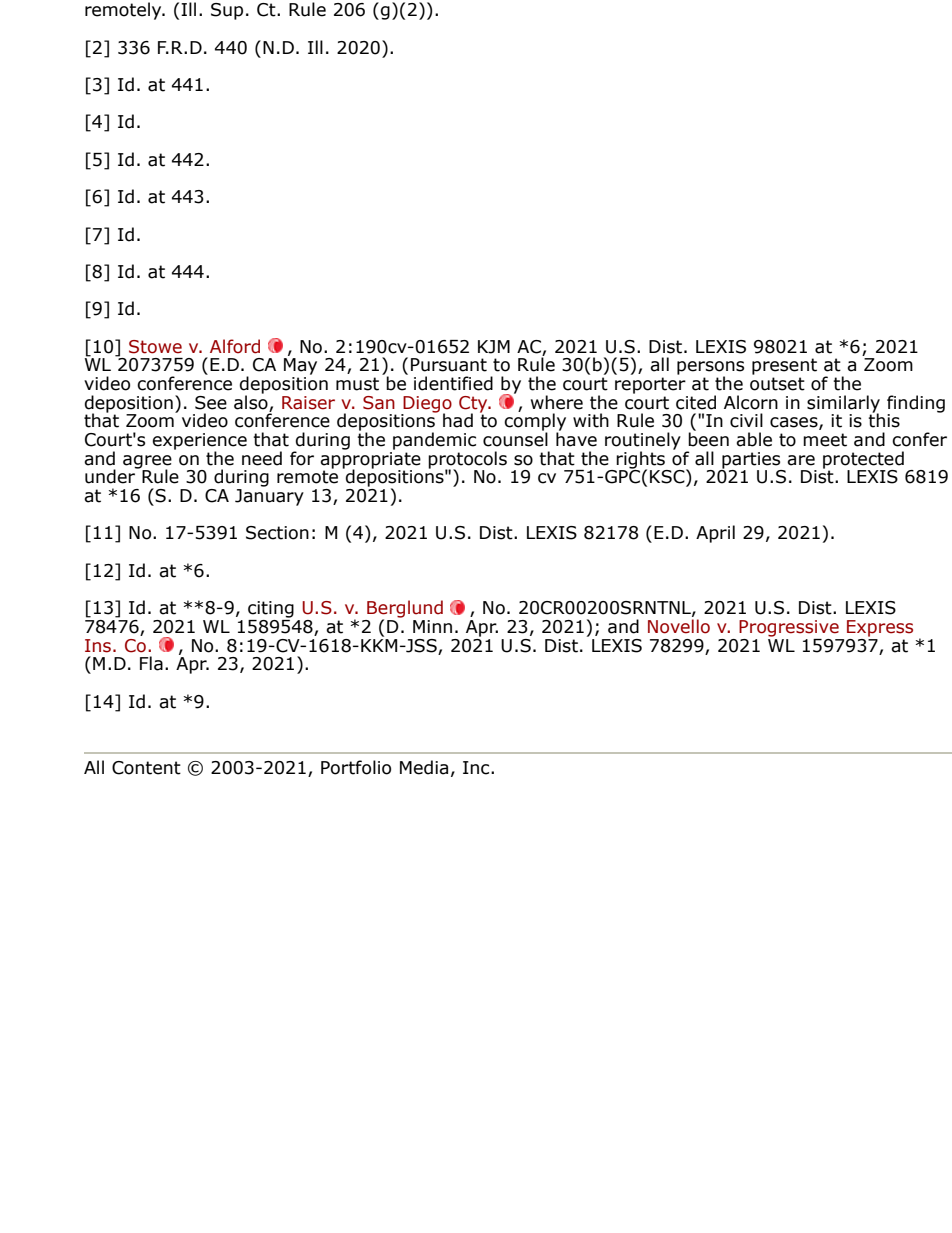 This screenshot has height=1233, width=952. What do you see at coordinates (269, 497) in the screenshot?
I see `January` at bounding box center [269, 497].
